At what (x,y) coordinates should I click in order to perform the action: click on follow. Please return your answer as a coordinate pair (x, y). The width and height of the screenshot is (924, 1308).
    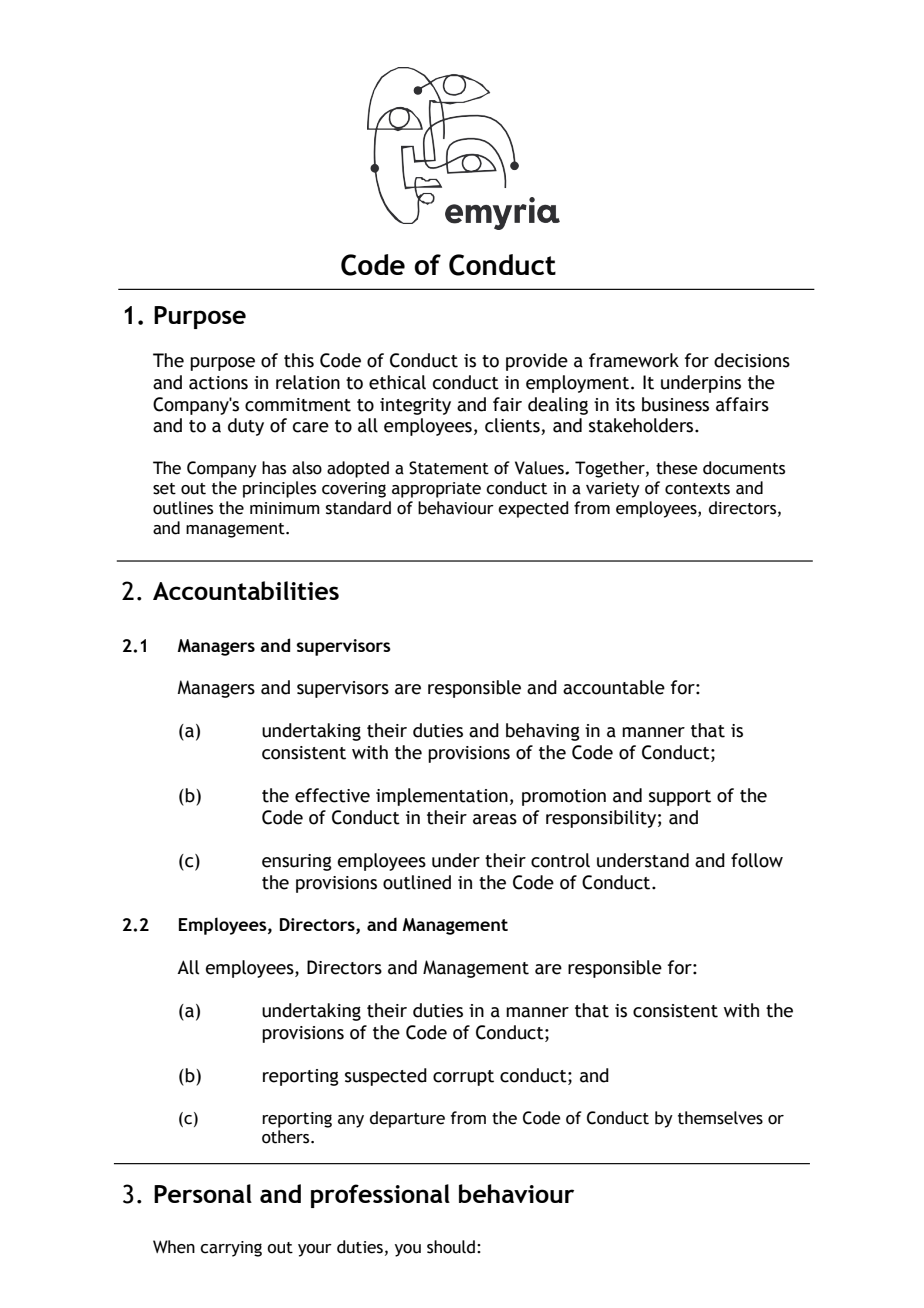
    Looking at the image, I should click on (757, 860).
